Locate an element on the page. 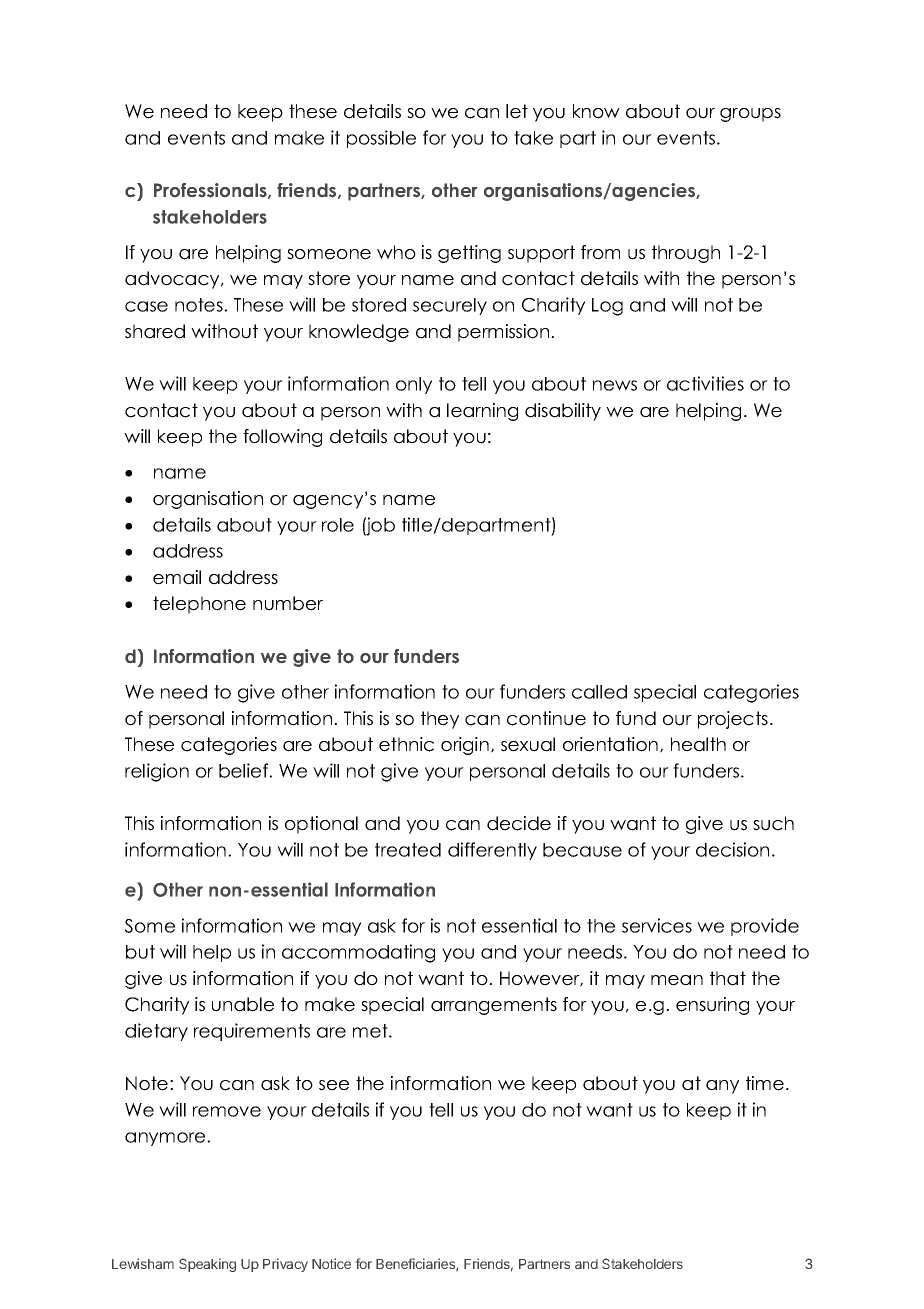 Image resolution: width=924 pixels, height=1309 pixels. possible is located at coordinates (381, 139).
